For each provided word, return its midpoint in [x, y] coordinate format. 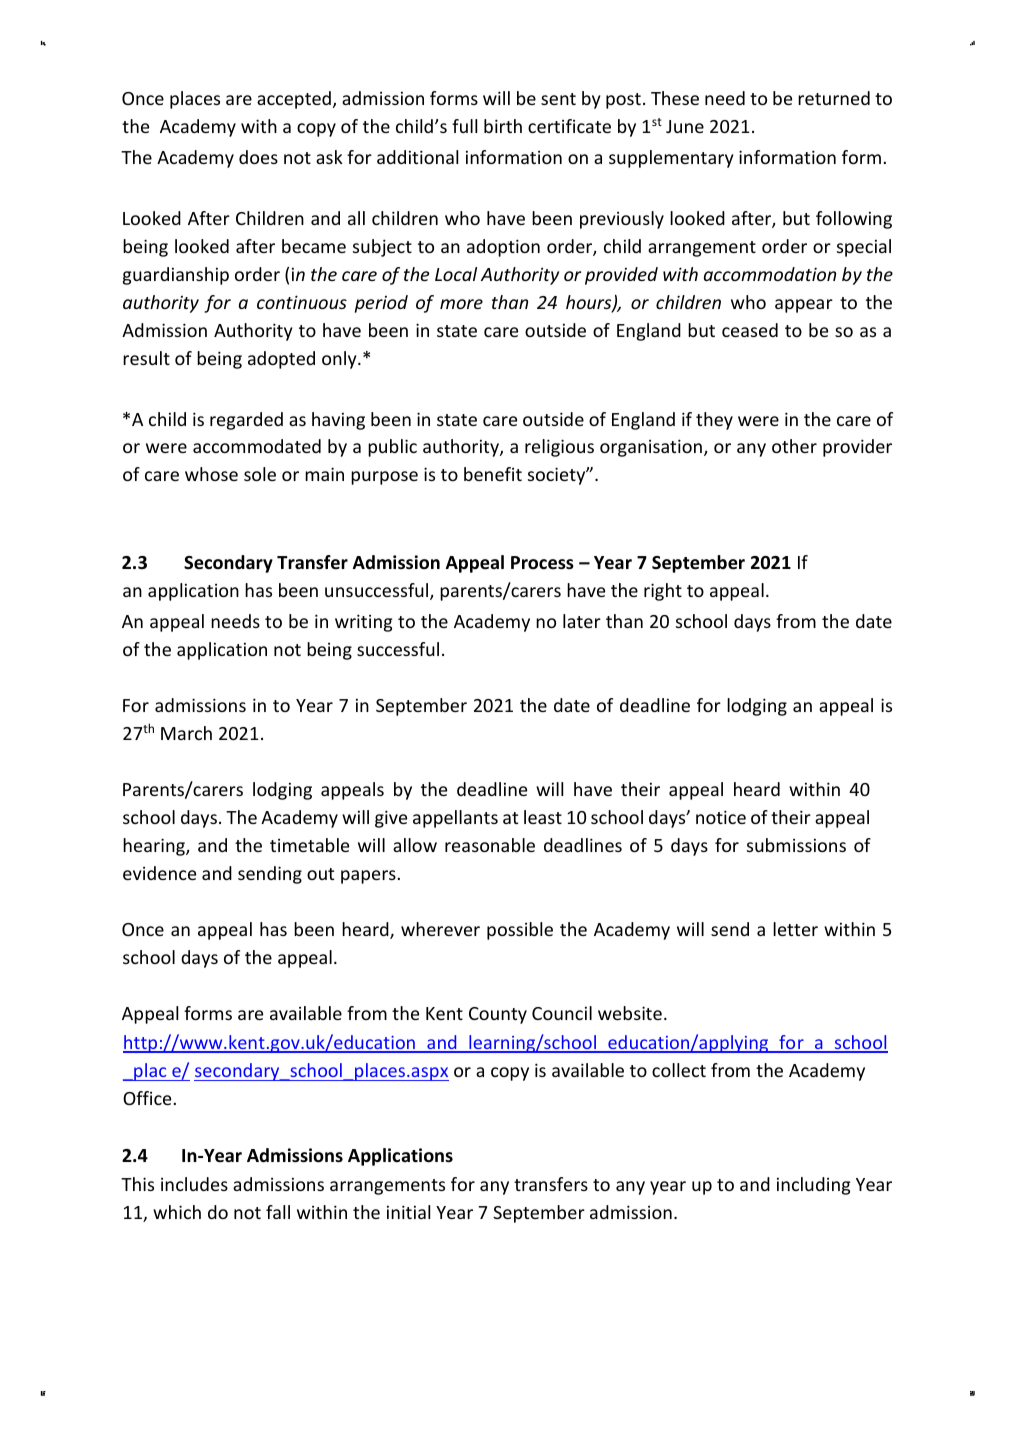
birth [503, 126]
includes [194, 1184]
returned [834, 98]
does [258, 157]
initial [408, 1212]
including [813, 1186]
